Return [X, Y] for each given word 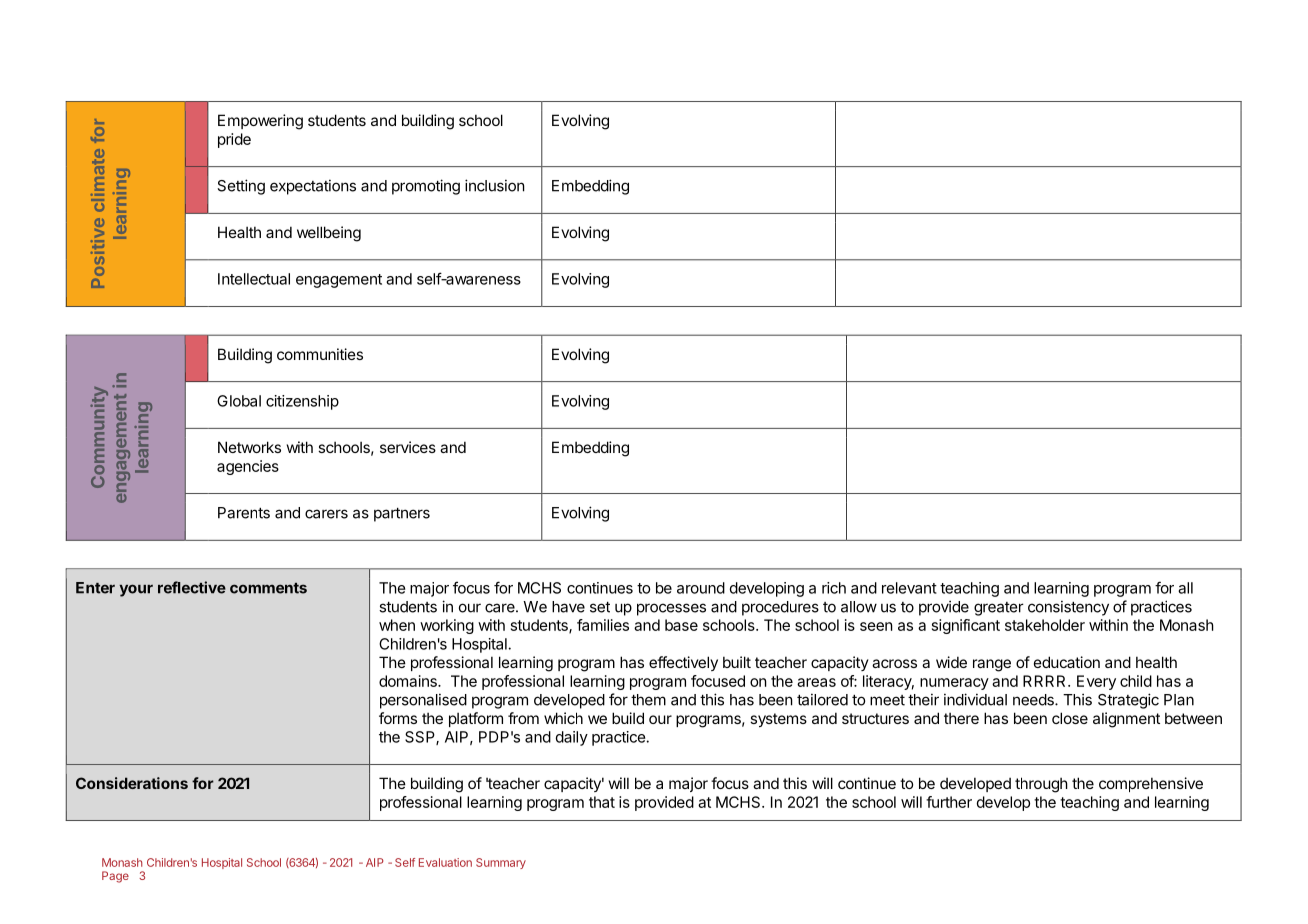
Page [115, 877]
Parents [244, 513]
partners [402, 515]
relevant [909, 588]
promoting [426, 187]
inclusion [495, 185]
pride [234, 140]
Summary [501, 863]
